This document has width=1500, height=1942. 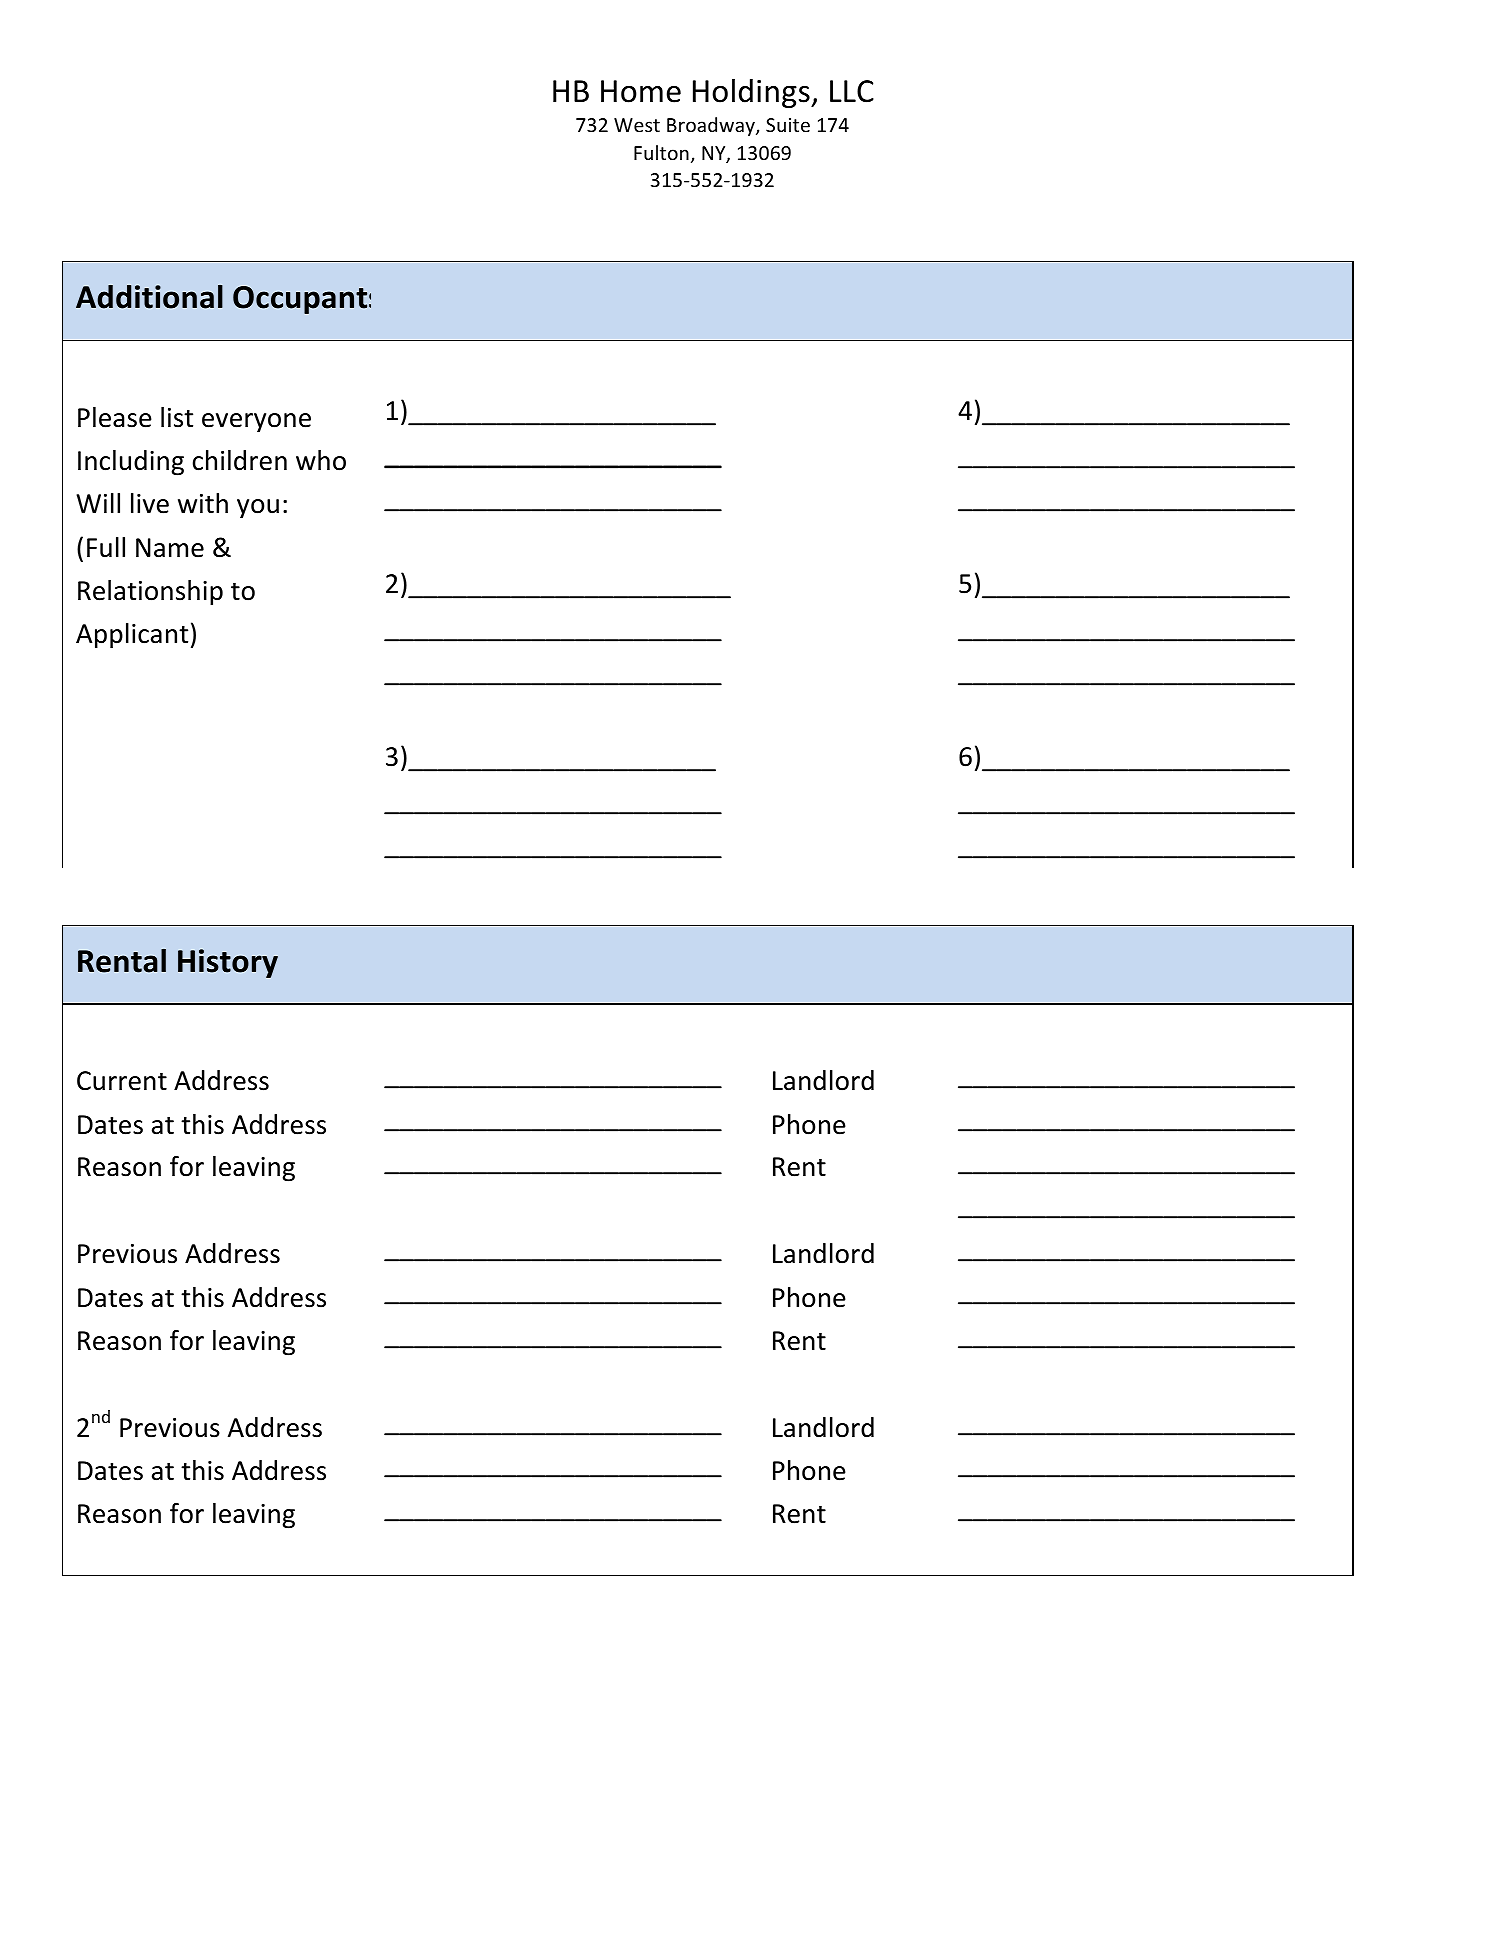 I want to click on Name, so click(x=170, y=548).
